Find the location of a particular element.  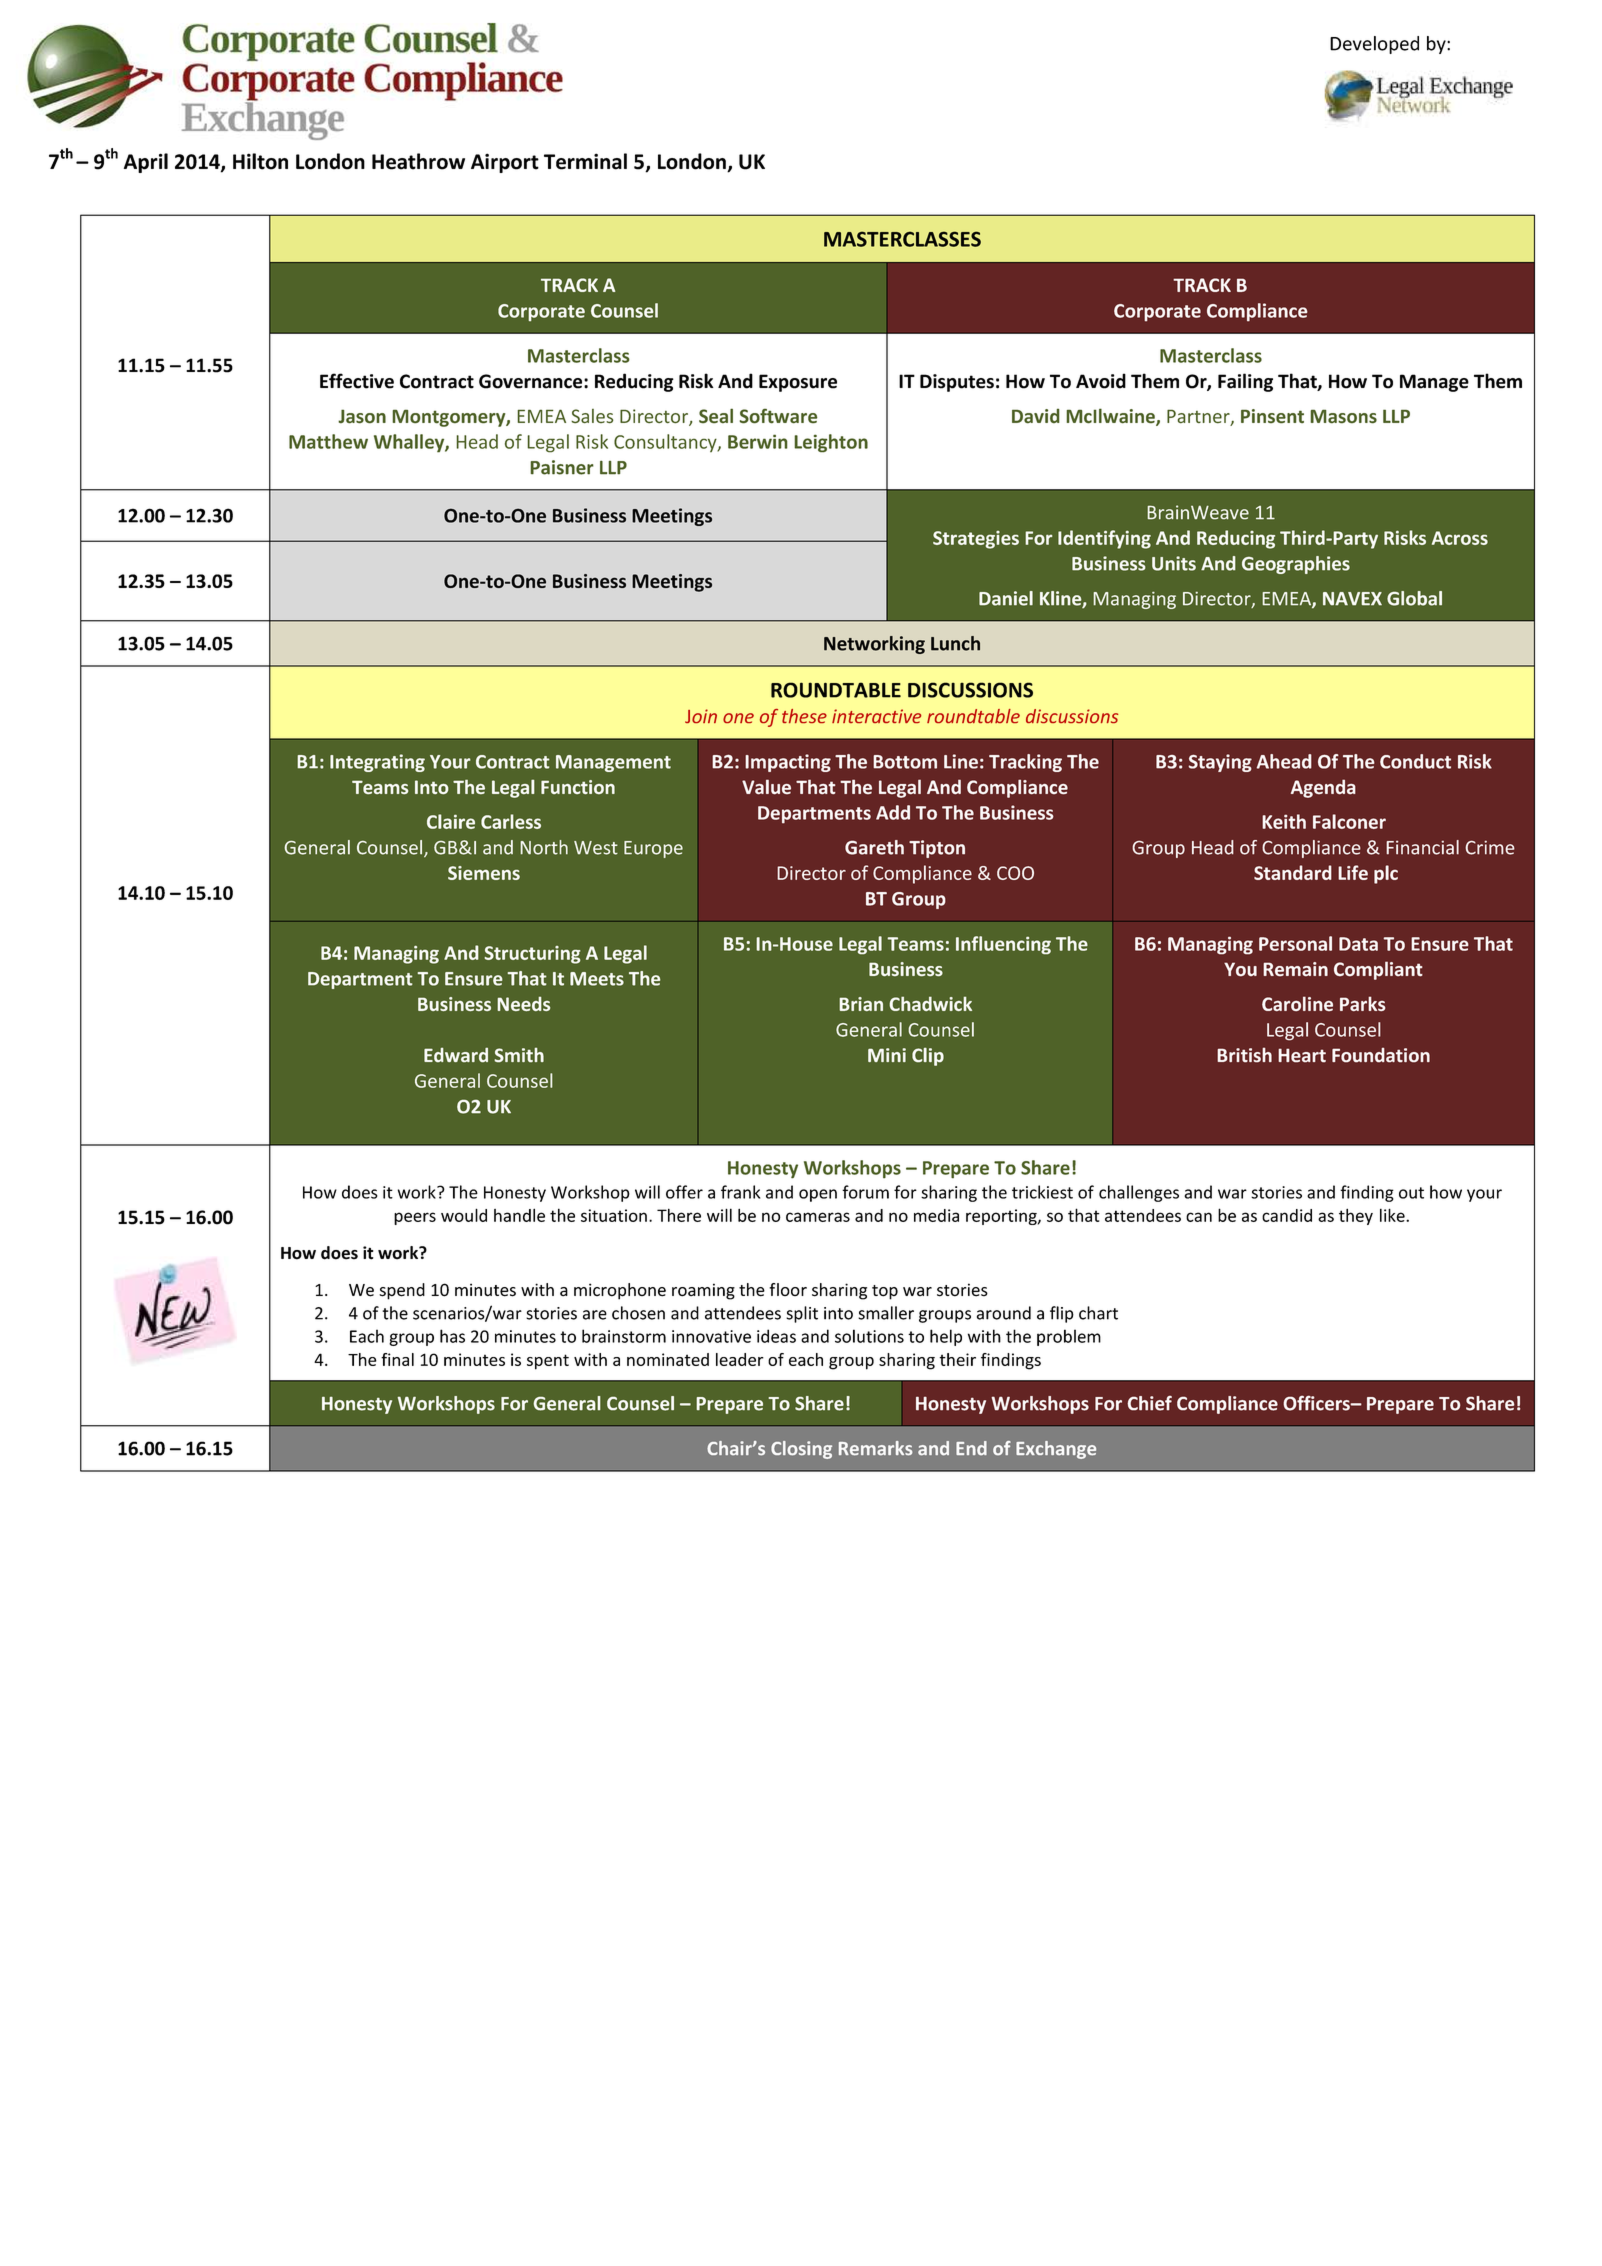

Masons is located at coordinates (1343, 416).
